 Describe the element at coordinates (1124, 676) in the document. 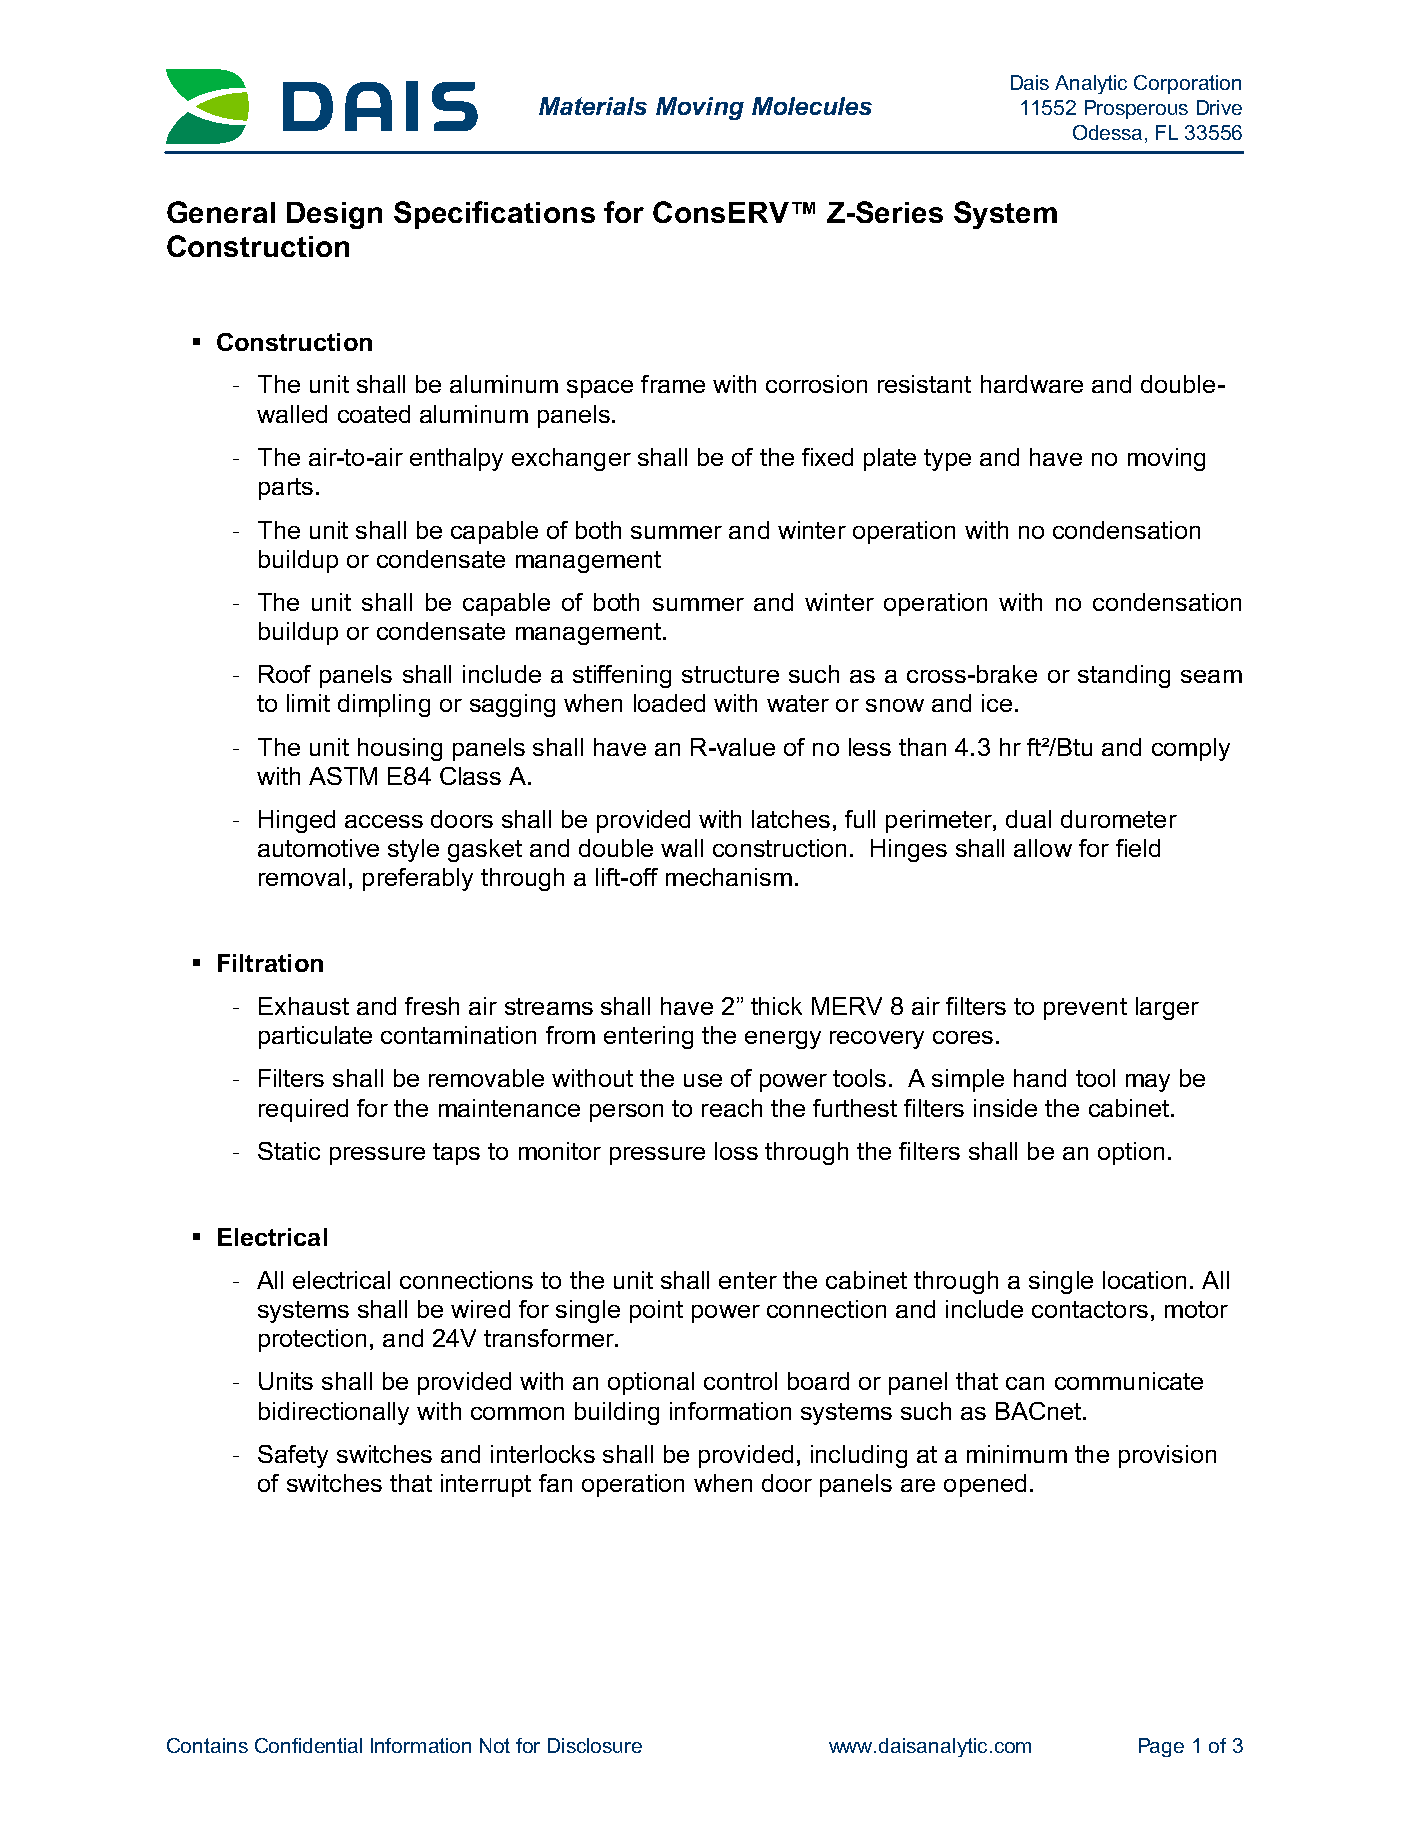

I see `standing` at that location.
